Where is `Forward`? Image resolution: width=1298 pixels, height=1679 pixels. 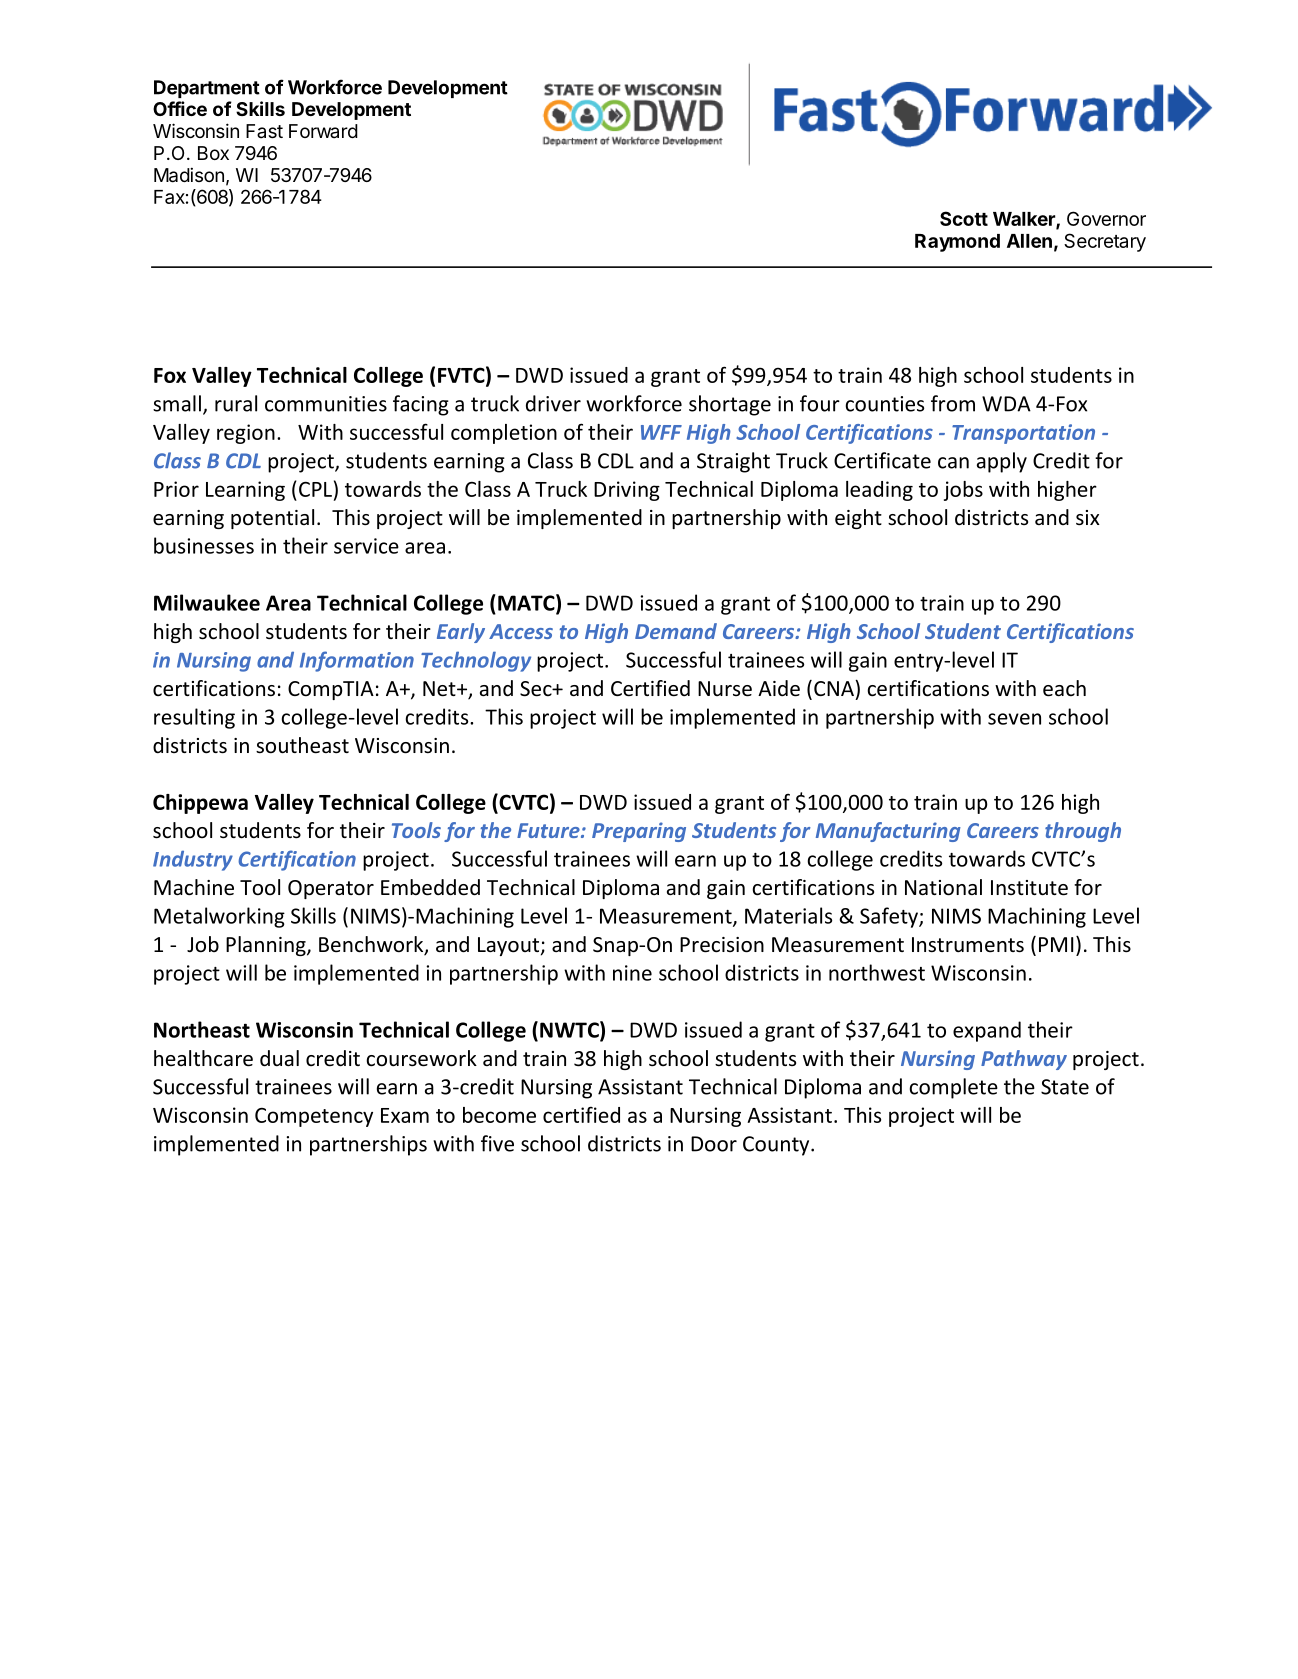 Forward is located at coordinates (323, 131).
